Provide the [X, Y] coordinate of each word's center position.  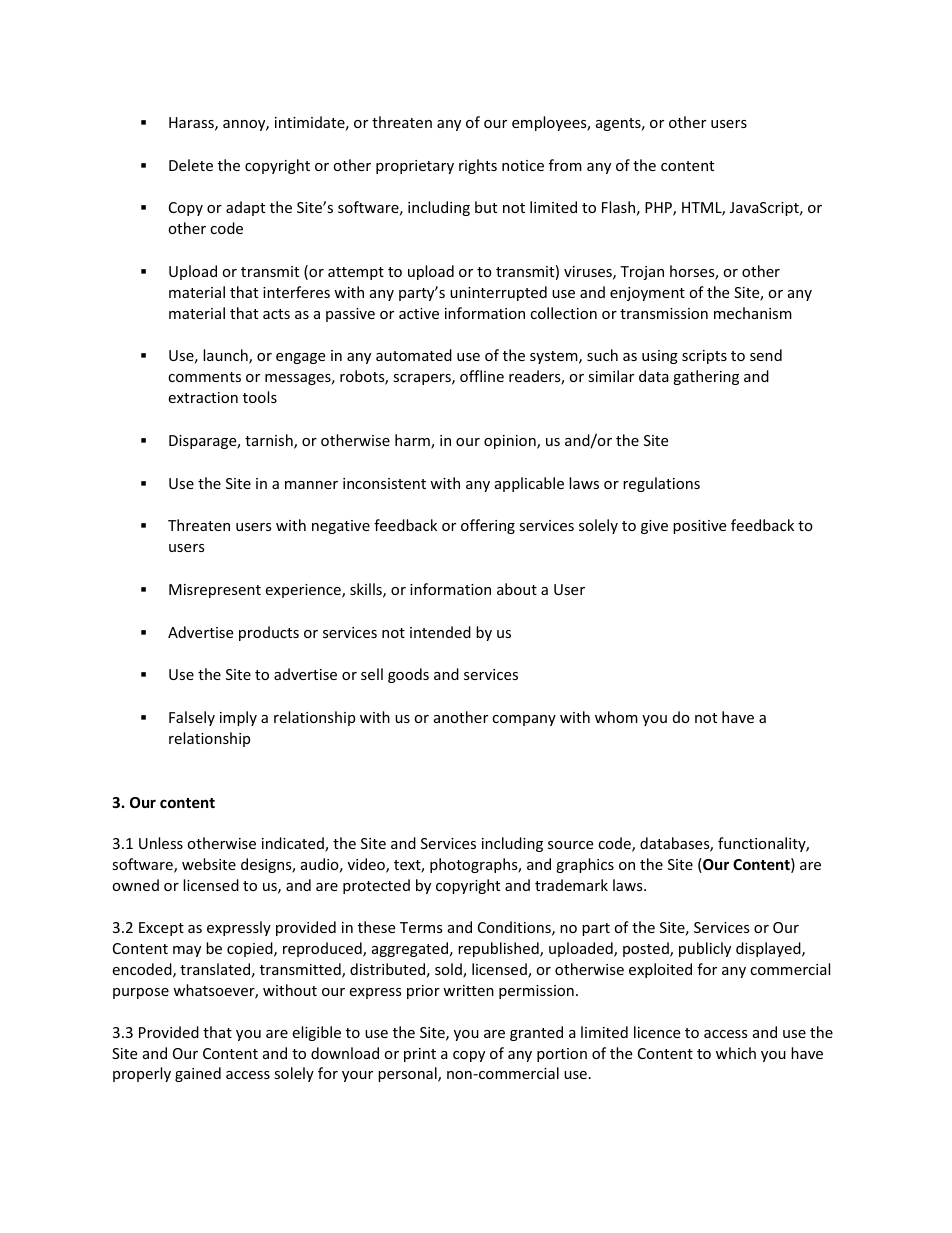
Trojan [642, 273]
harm [413, 441]
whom [616, 717]
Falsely [192, 718]
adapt [245, 208]
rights [478, 166]
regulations [661, 484]
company [524, 720]
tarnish [270, 441]
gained [198, 1074]
